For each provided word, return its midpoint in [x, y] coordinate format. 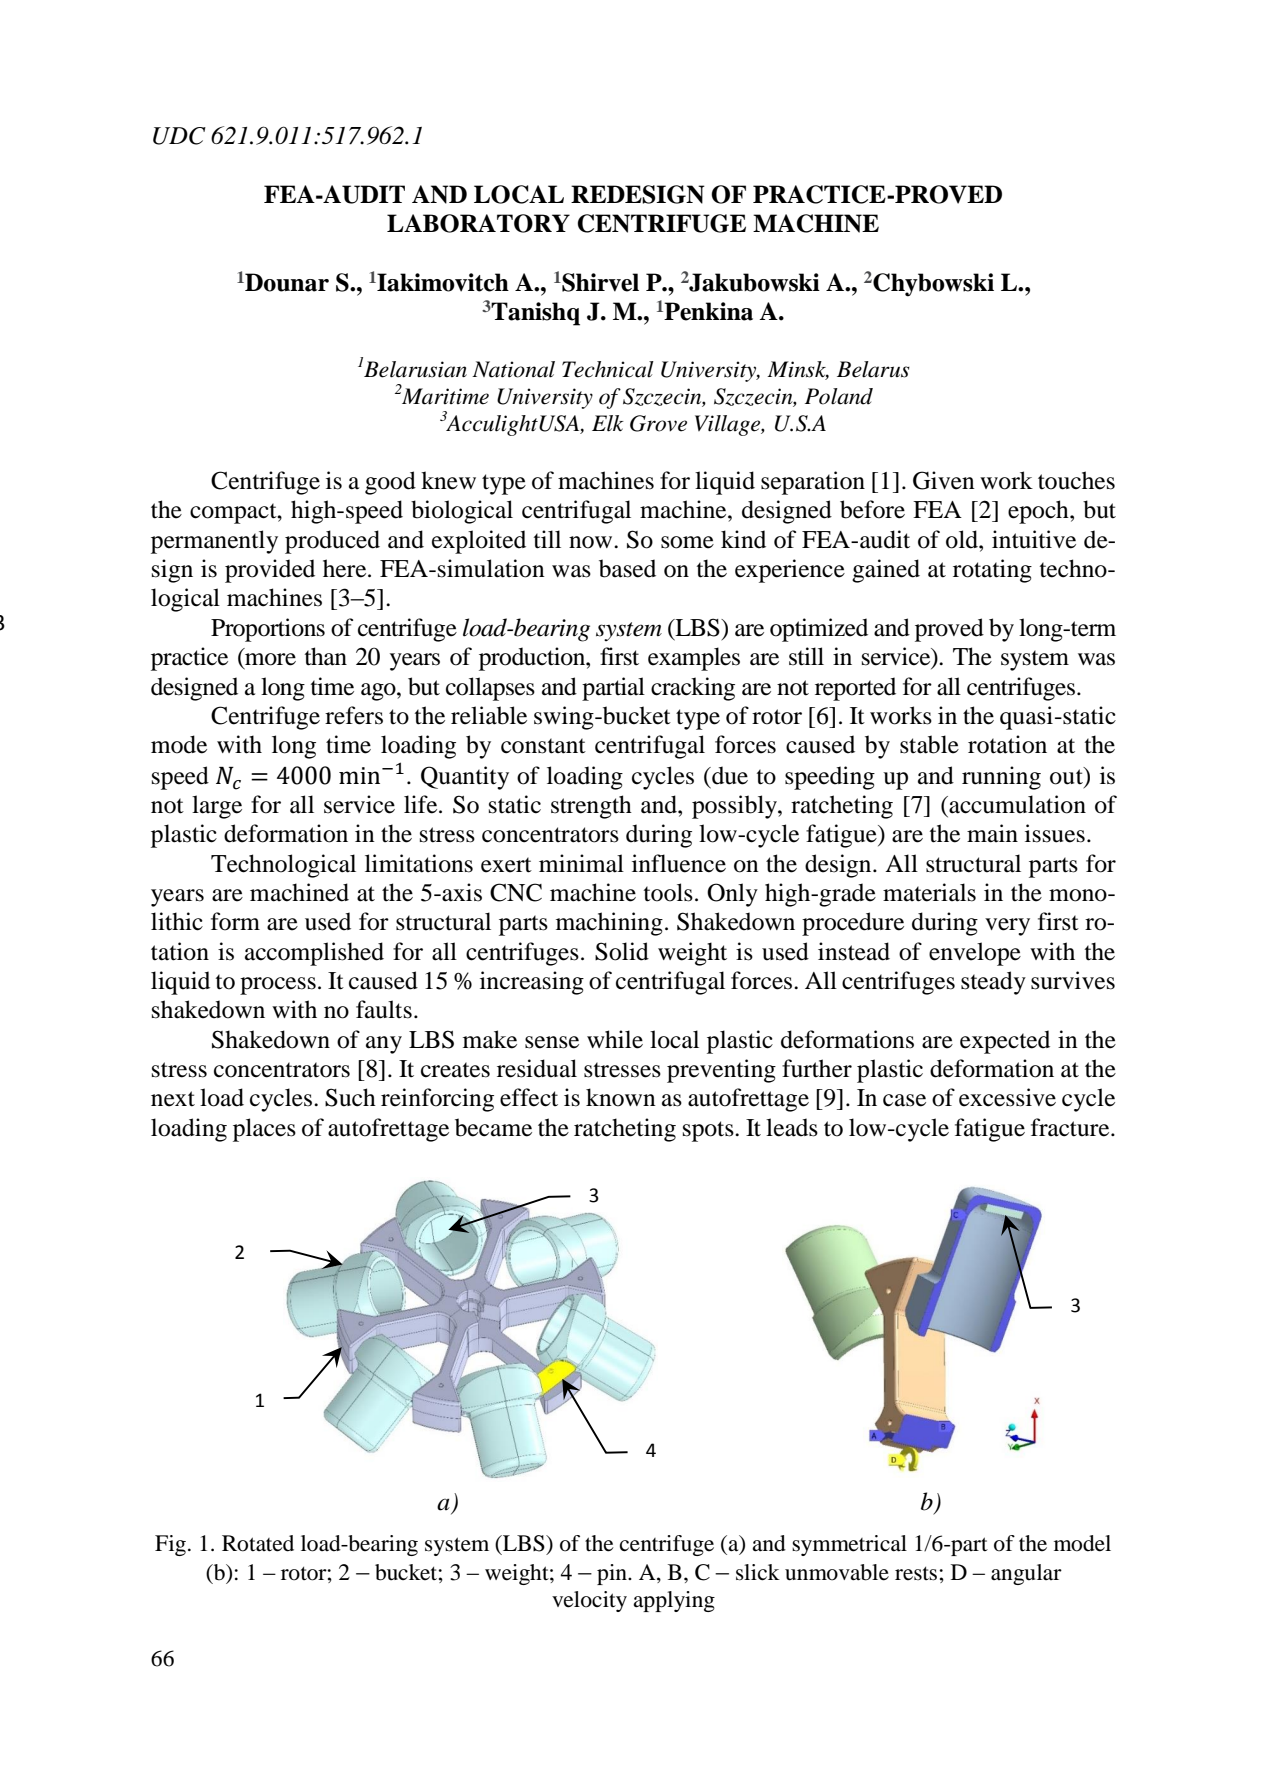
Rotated [258, 1543]
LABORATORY [478, 223]
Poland [839, 396]
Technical [608, 369]
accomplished [314, 954]
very [1007, 927]
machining [609, 924]
